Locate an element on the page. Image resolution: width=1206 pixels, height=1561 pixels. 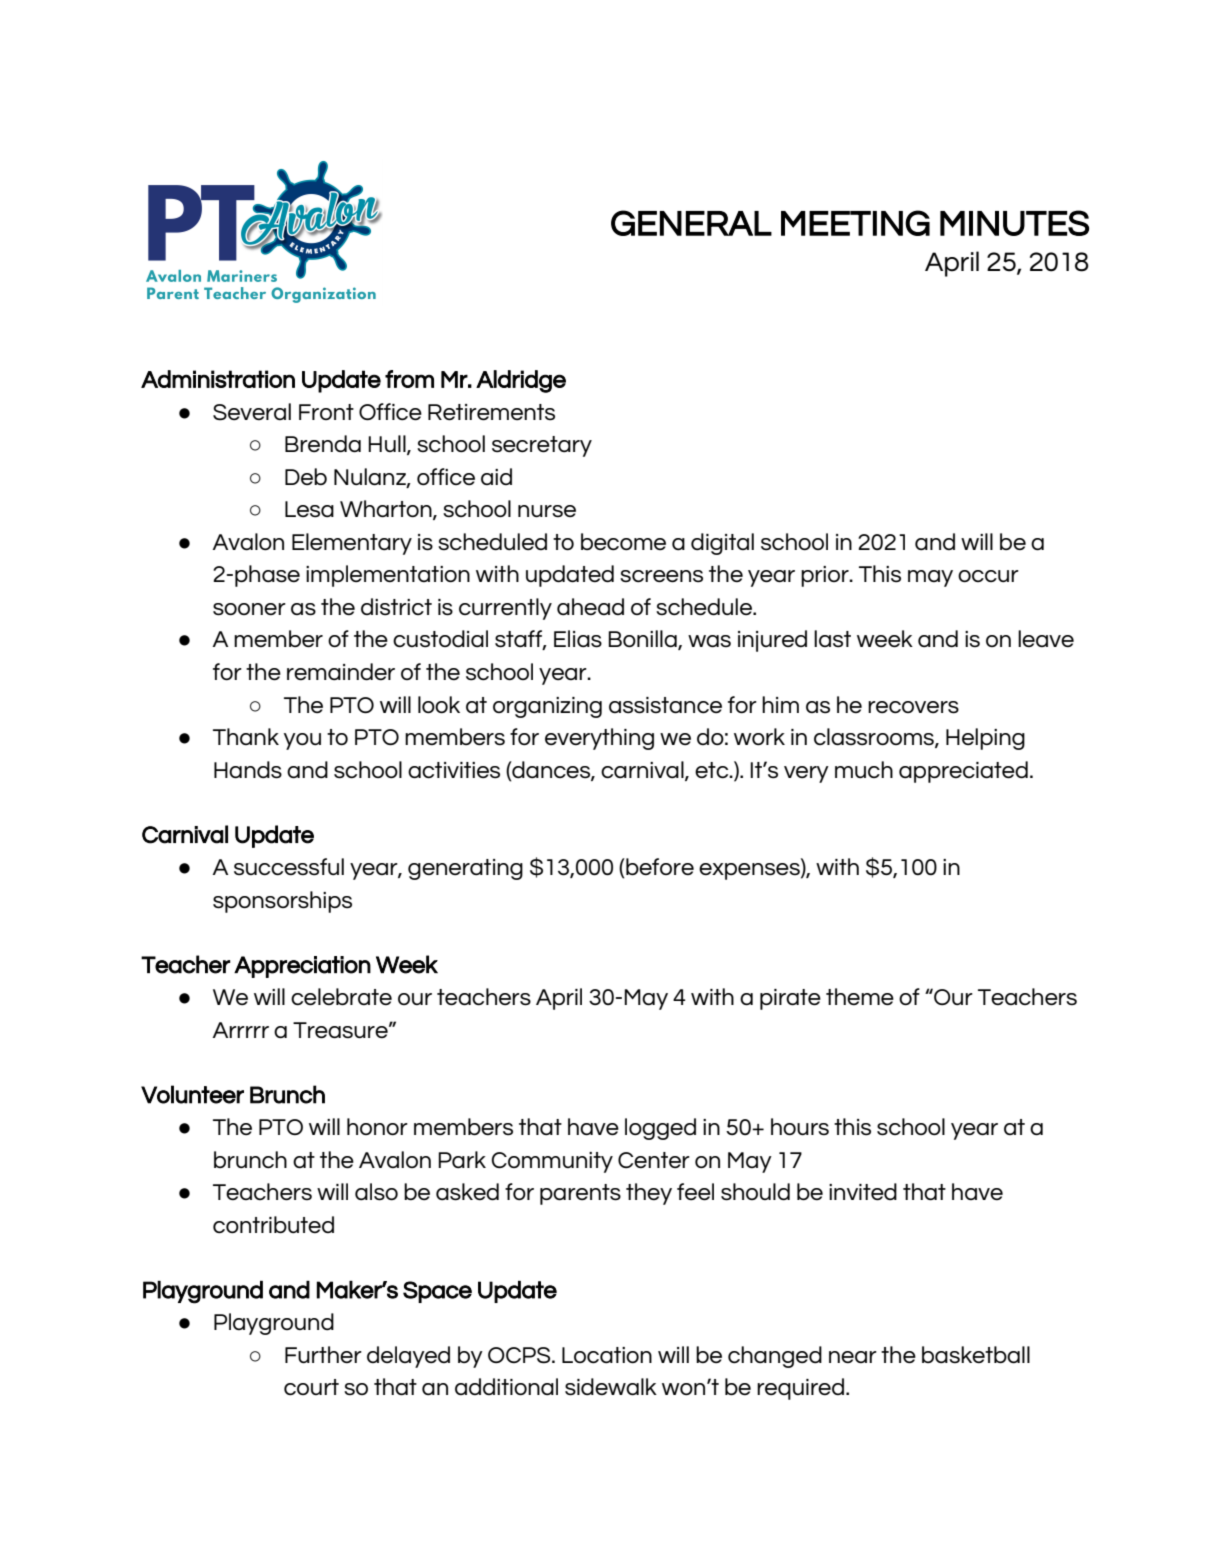
basketball is located at coordinates (976, 1354).
